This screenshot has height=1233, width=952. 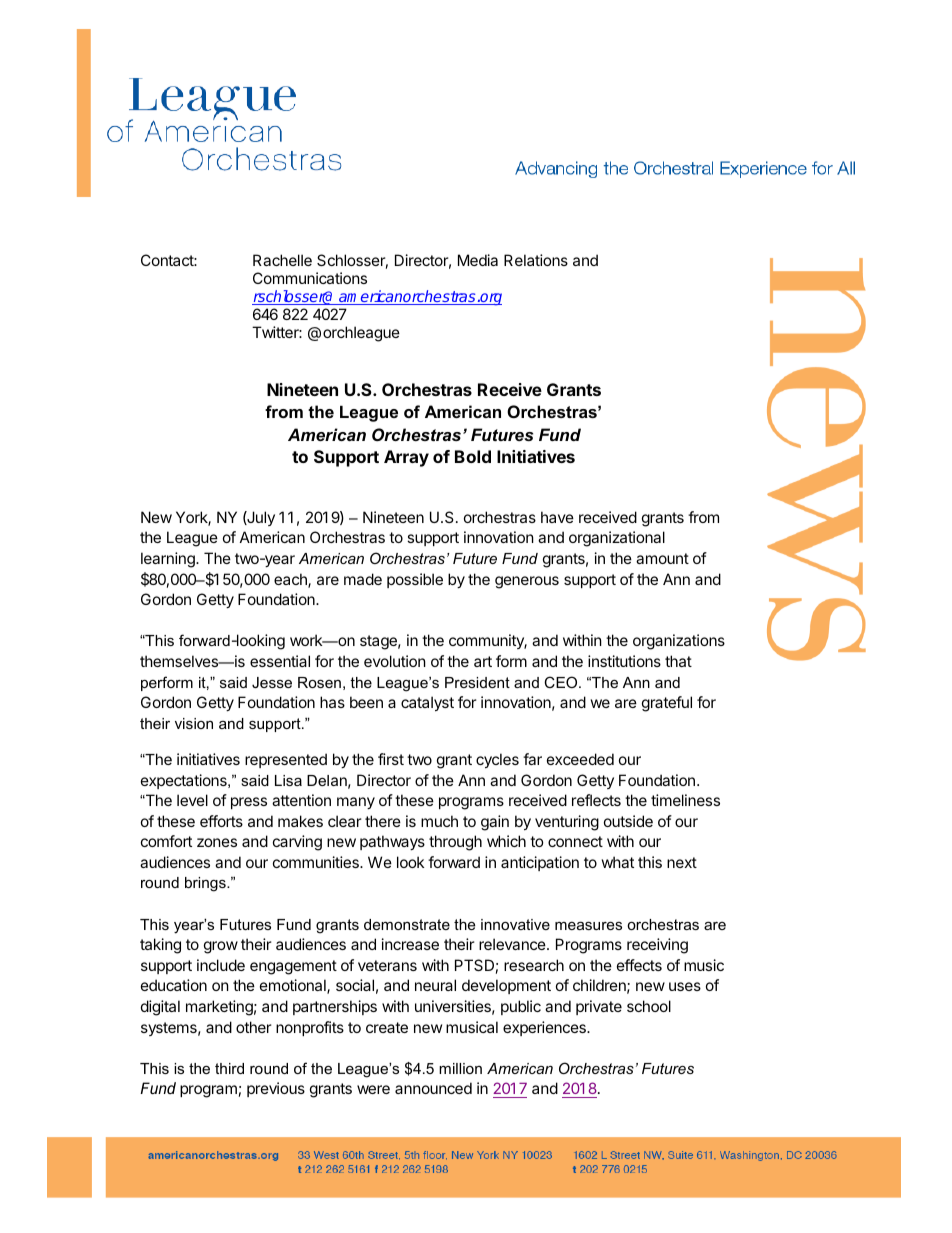 What do you see at coordinates (478, 260) in the screenshot?
I see `Media` at bounding box center [478, 260].
